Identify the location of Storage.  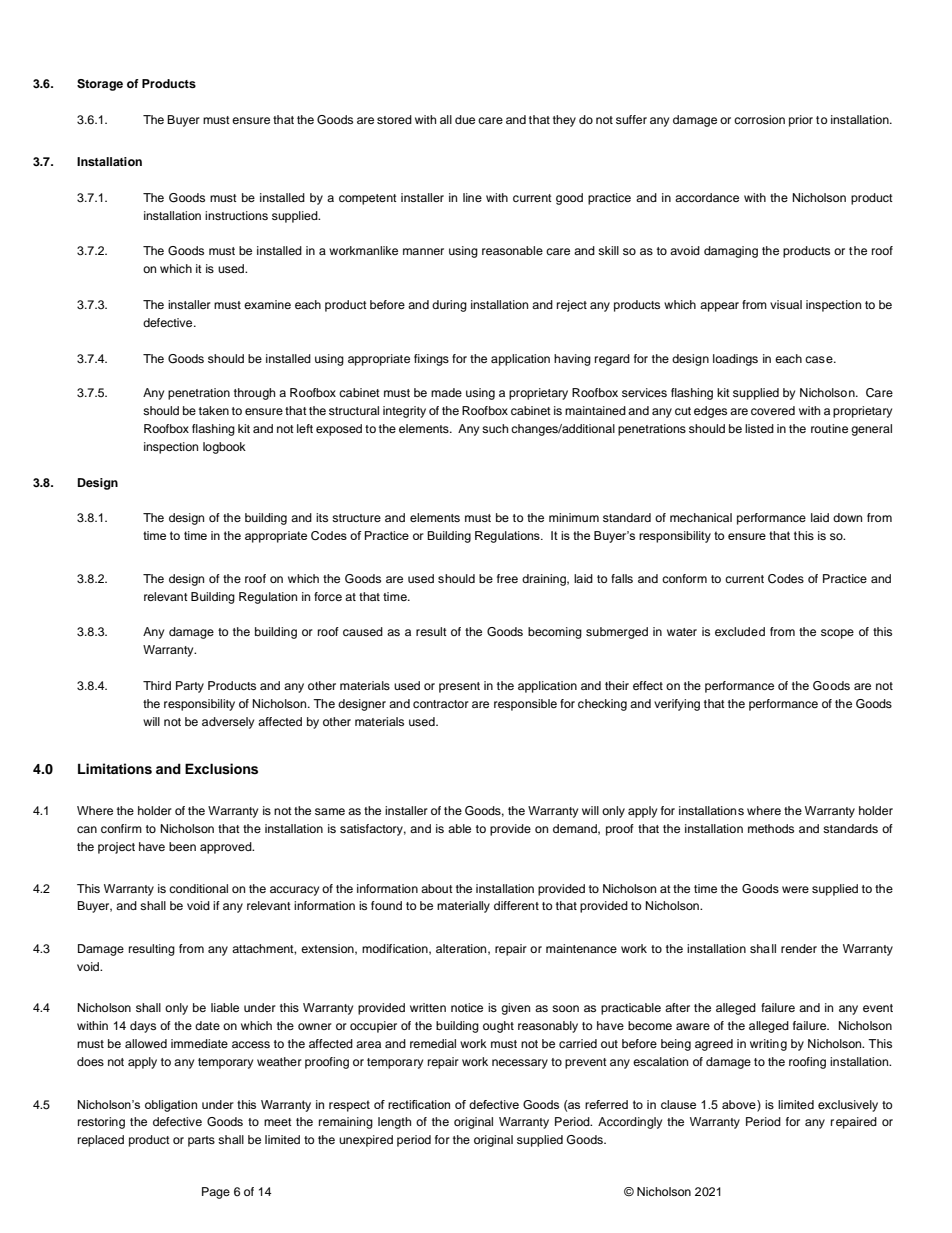
(100, 85).
